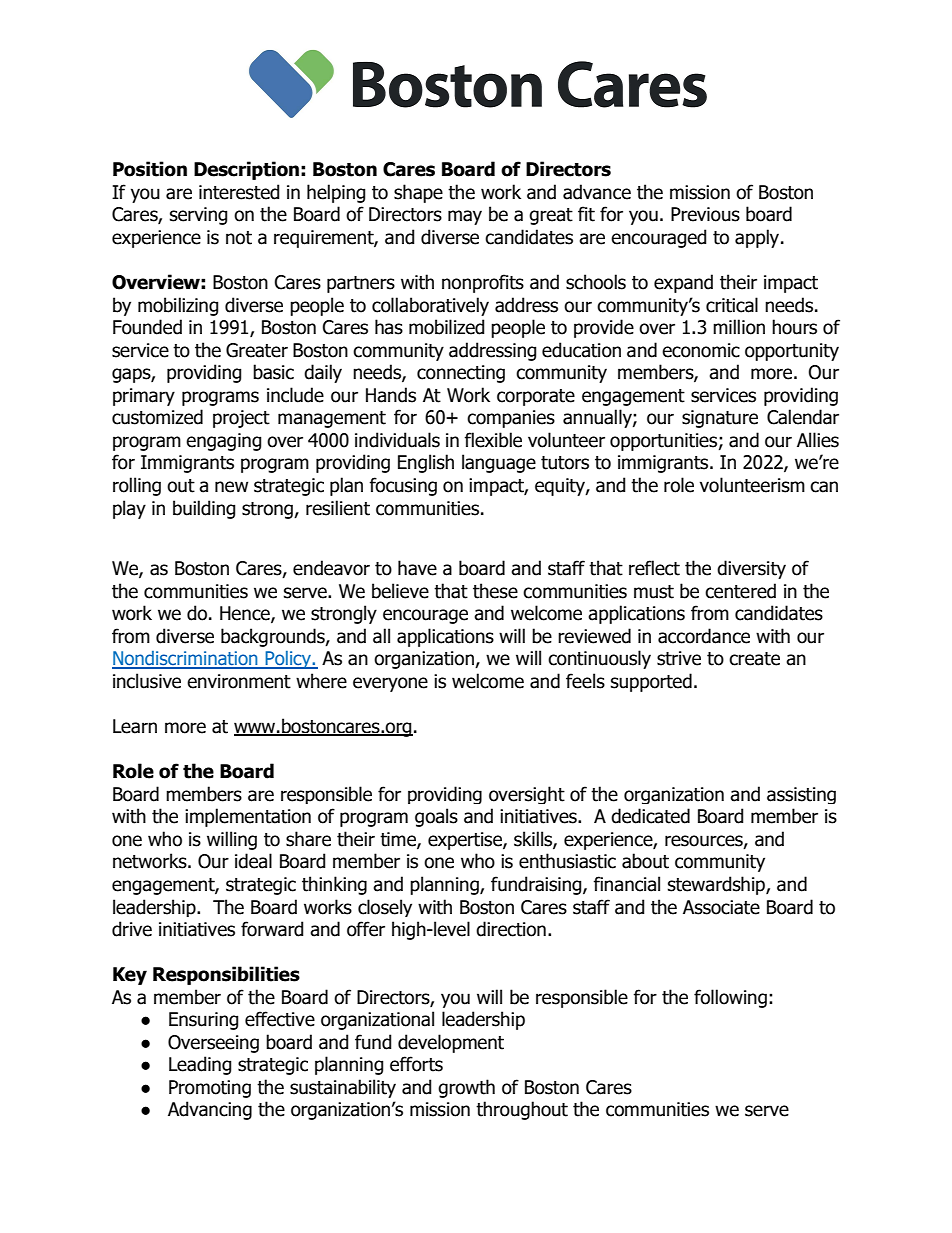 This page has width=952, height=1233. What do you see at coordinates (720, 419) in the page?
I see `signature` at bounding box center [720, 419].
